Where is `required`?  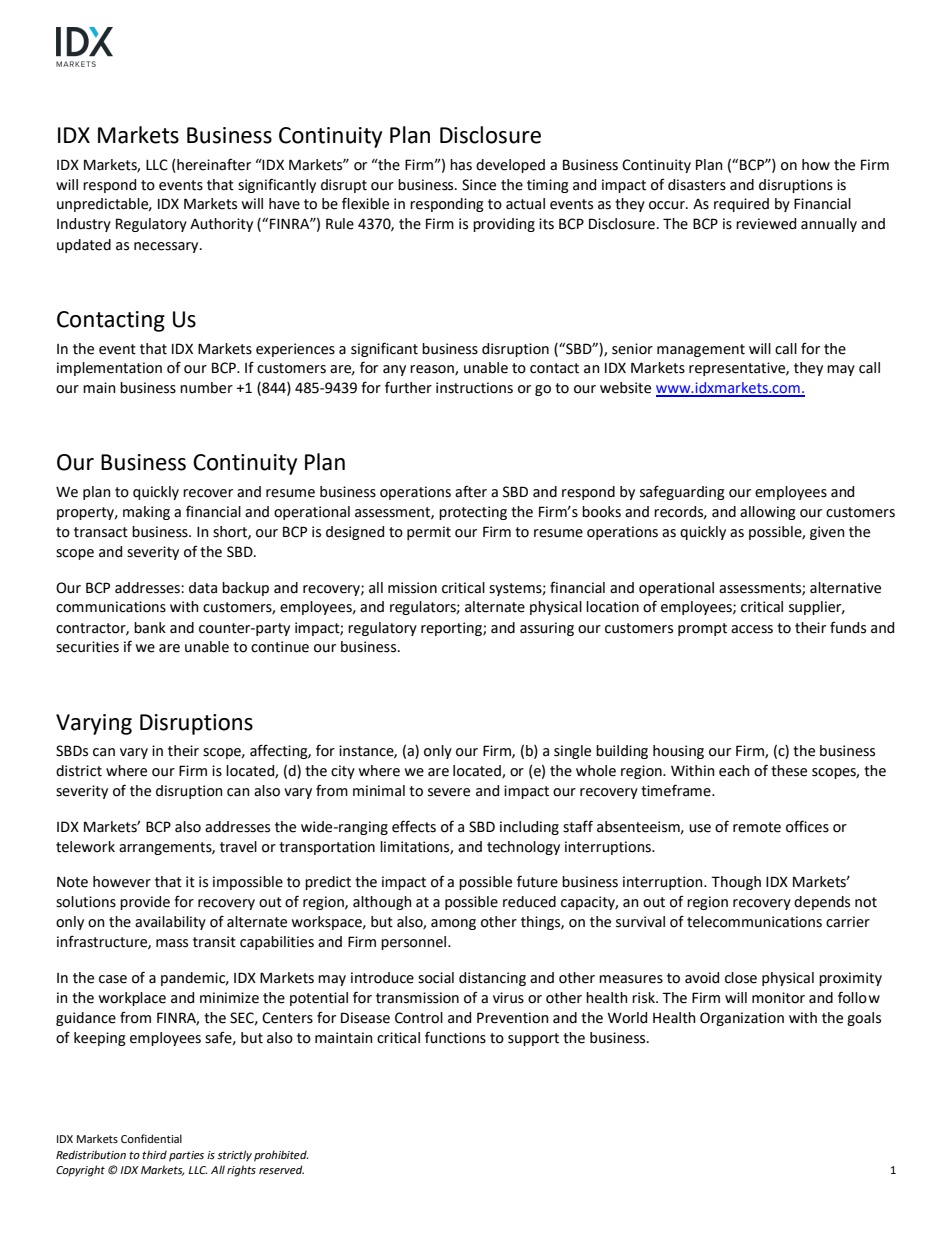
required is located at coordinates (741, 205).
